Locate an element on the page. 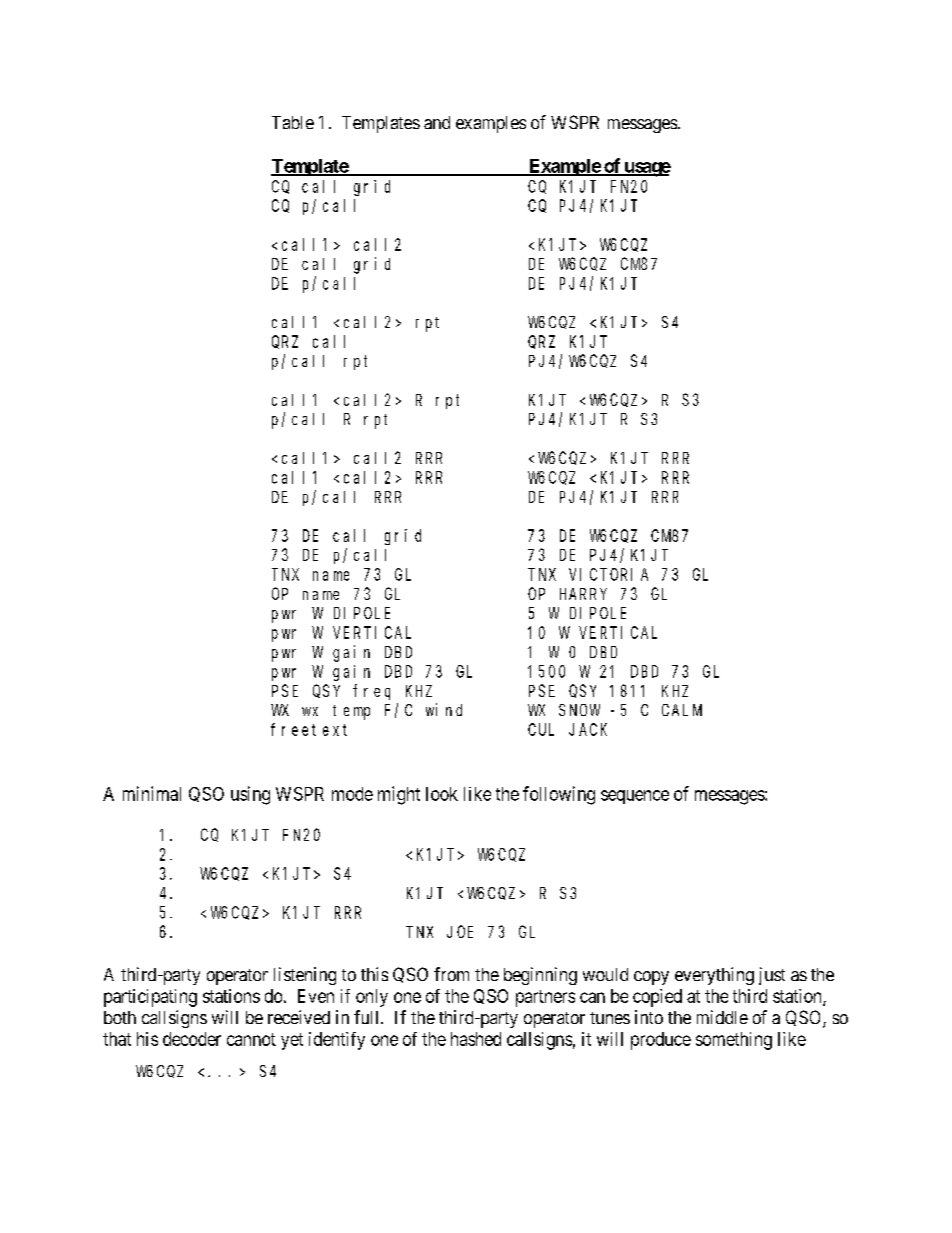 This image has height=1233, width=952. HARRY is located at coordinates (583, 594).
